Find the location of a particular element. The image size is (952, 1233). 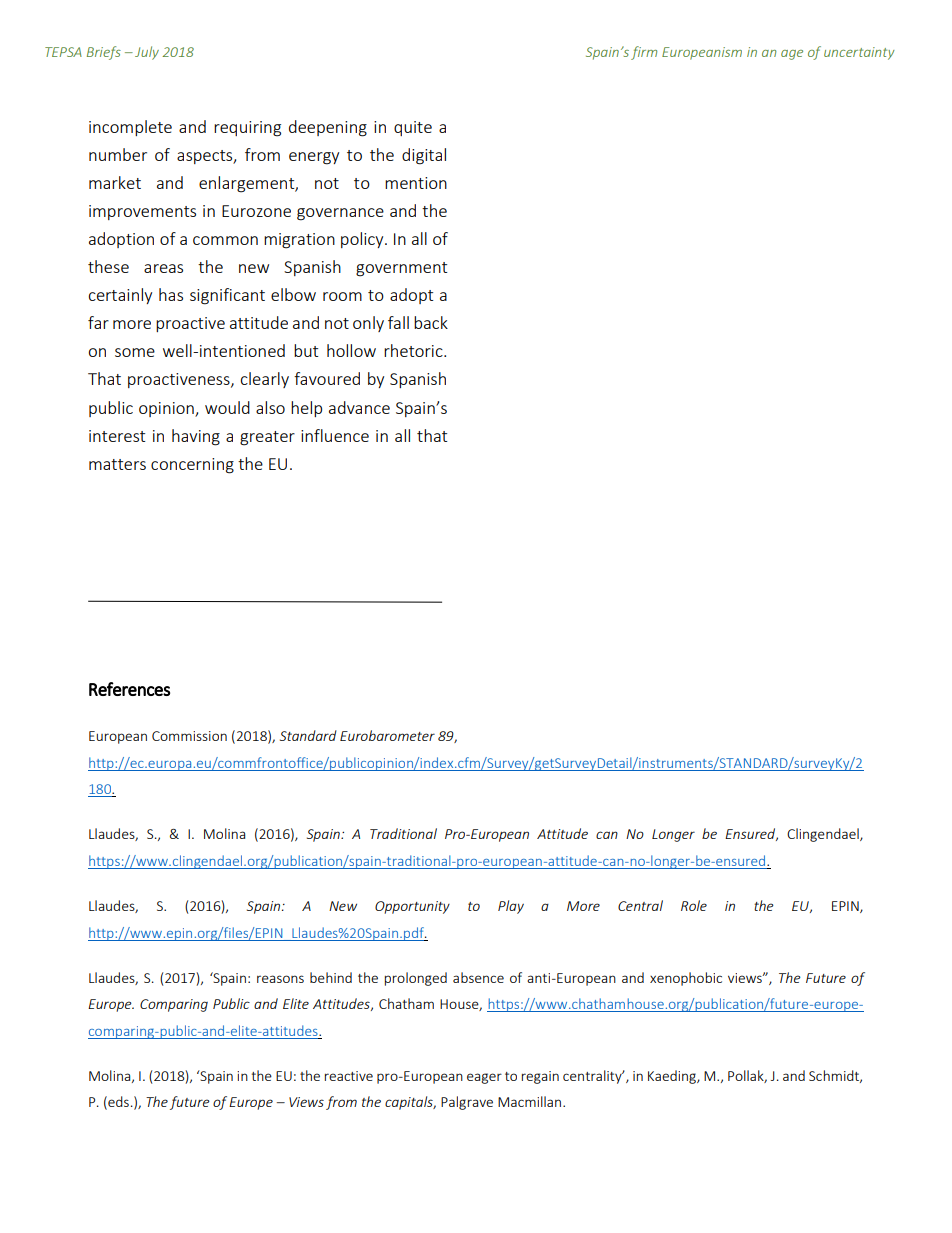

influence is located at coordinates (335, 435).
